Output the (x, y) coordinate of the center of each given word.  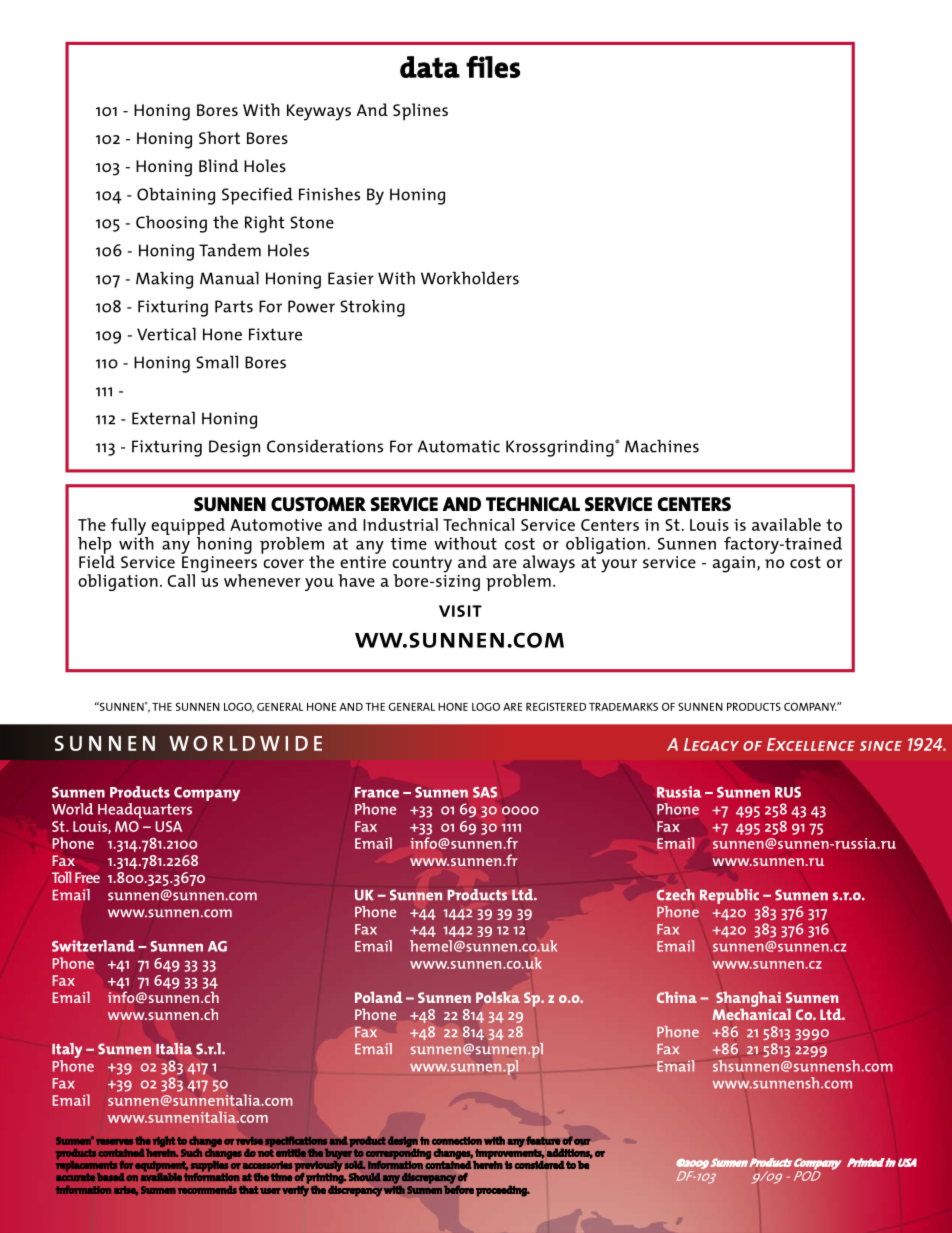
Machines (662, 446)
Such (191, 1153)
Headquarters (145, 811)
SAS (485, 792)
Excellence (811, 744)
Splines (420, 112)
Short (219, 137)
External (163, 418)
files (493, 67)
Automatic (459, 446)
